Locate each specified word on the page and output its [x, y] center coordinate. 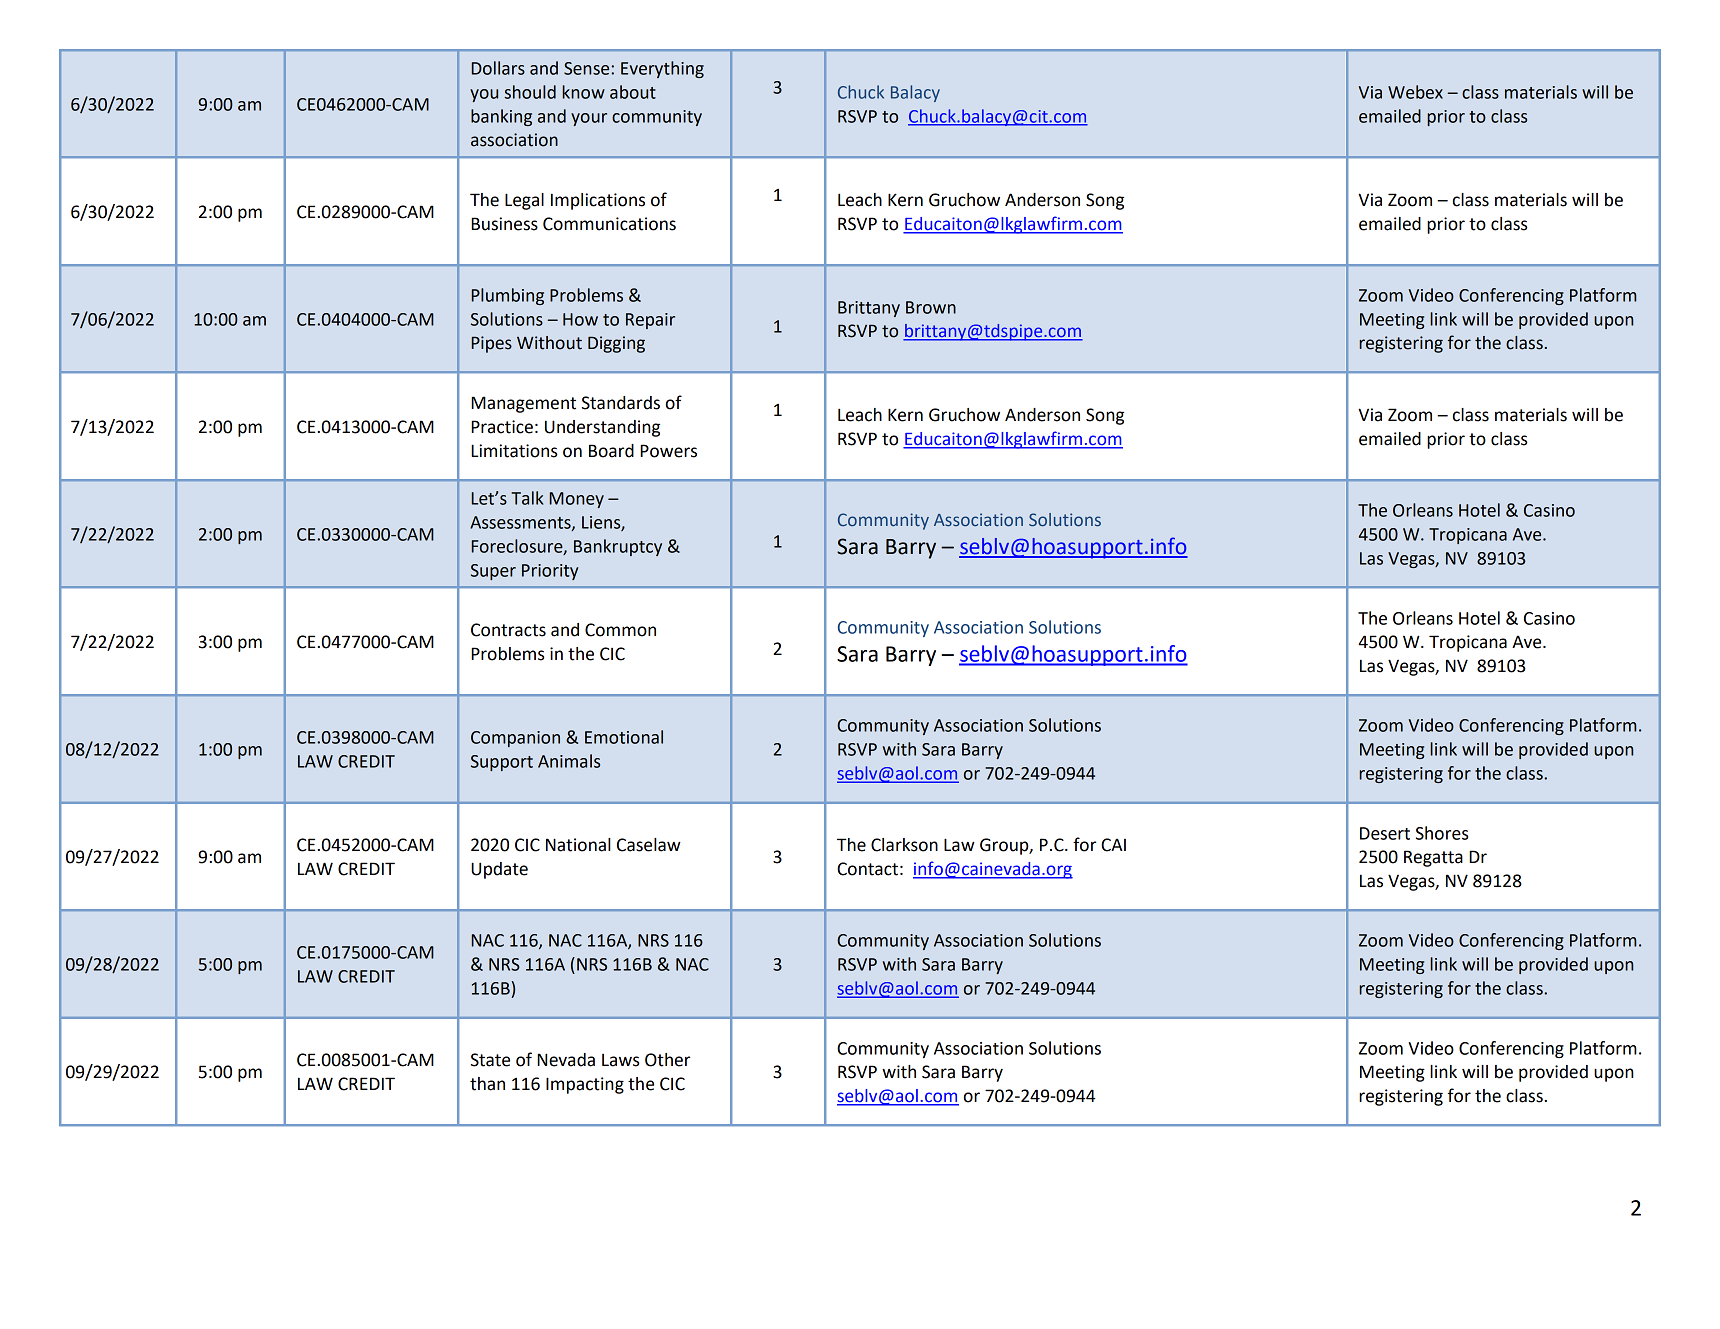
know [583, 92]
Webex [1415, 92]
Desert [1385, 833]
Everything [662, 69]
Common [620, 630]
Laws [620, 1060]
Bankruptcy [618, 547]
